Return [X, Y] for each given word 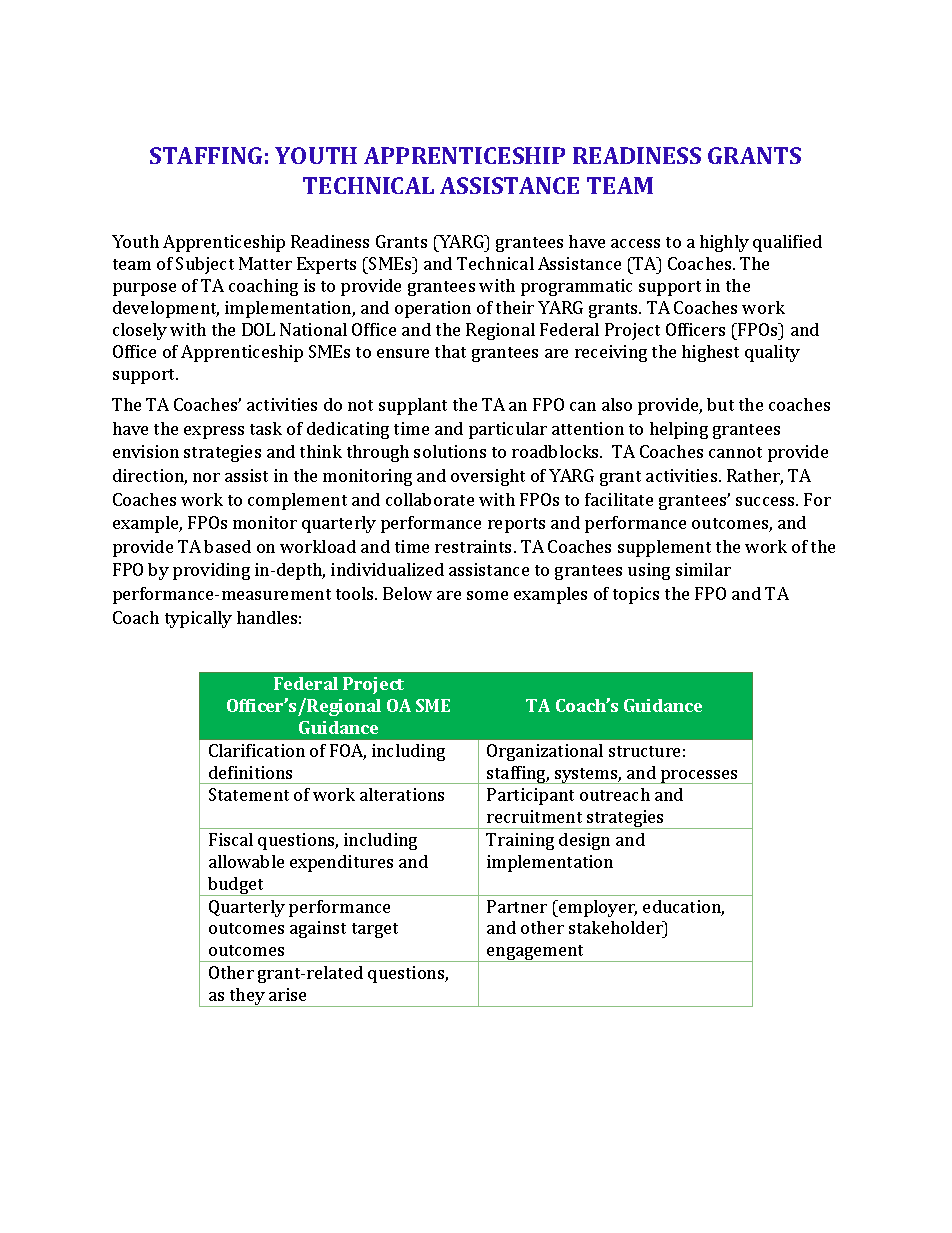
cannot [735, 452]
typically [198, 619]
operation [433, 309]
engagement [536, 953]
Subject [205, 265]
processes [699, 777]
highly [724, 243]
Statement [249, 794]
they [247, 997]
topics [636, 595]
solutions [450, 451]
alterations [402, 794]
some [487, 595]
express [214, 432]
